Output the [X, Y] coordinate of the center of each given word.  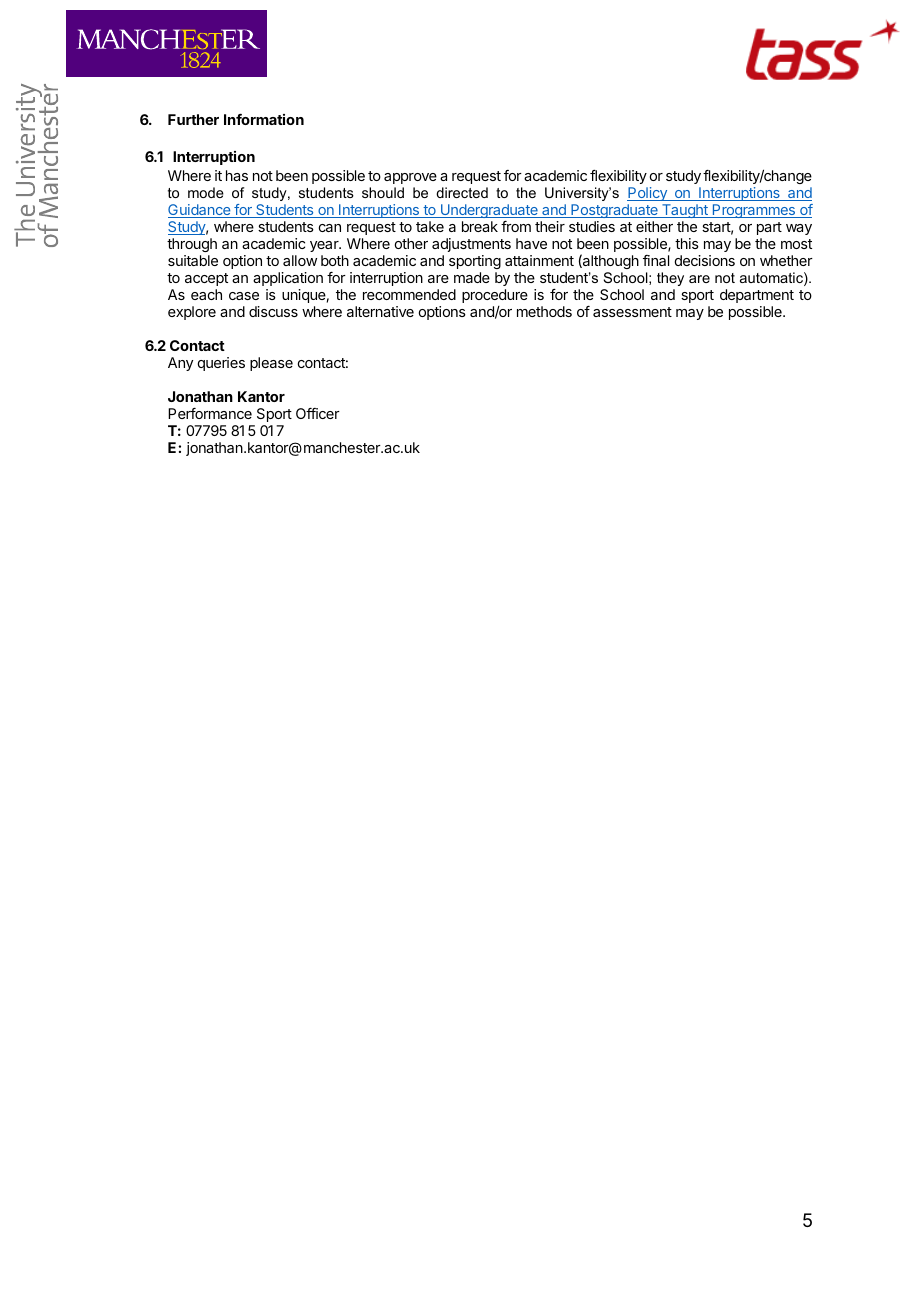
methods [544, 311]
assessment [632, 312]
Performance [210, 413]
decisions [705, 260]
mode [206, 192]
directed [462, 192]
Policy [648, 194]
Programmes [754, 211]
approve [410, 178]
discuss [273, 311]
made [472, 277]
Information [264, 119]
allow [300, 260]
